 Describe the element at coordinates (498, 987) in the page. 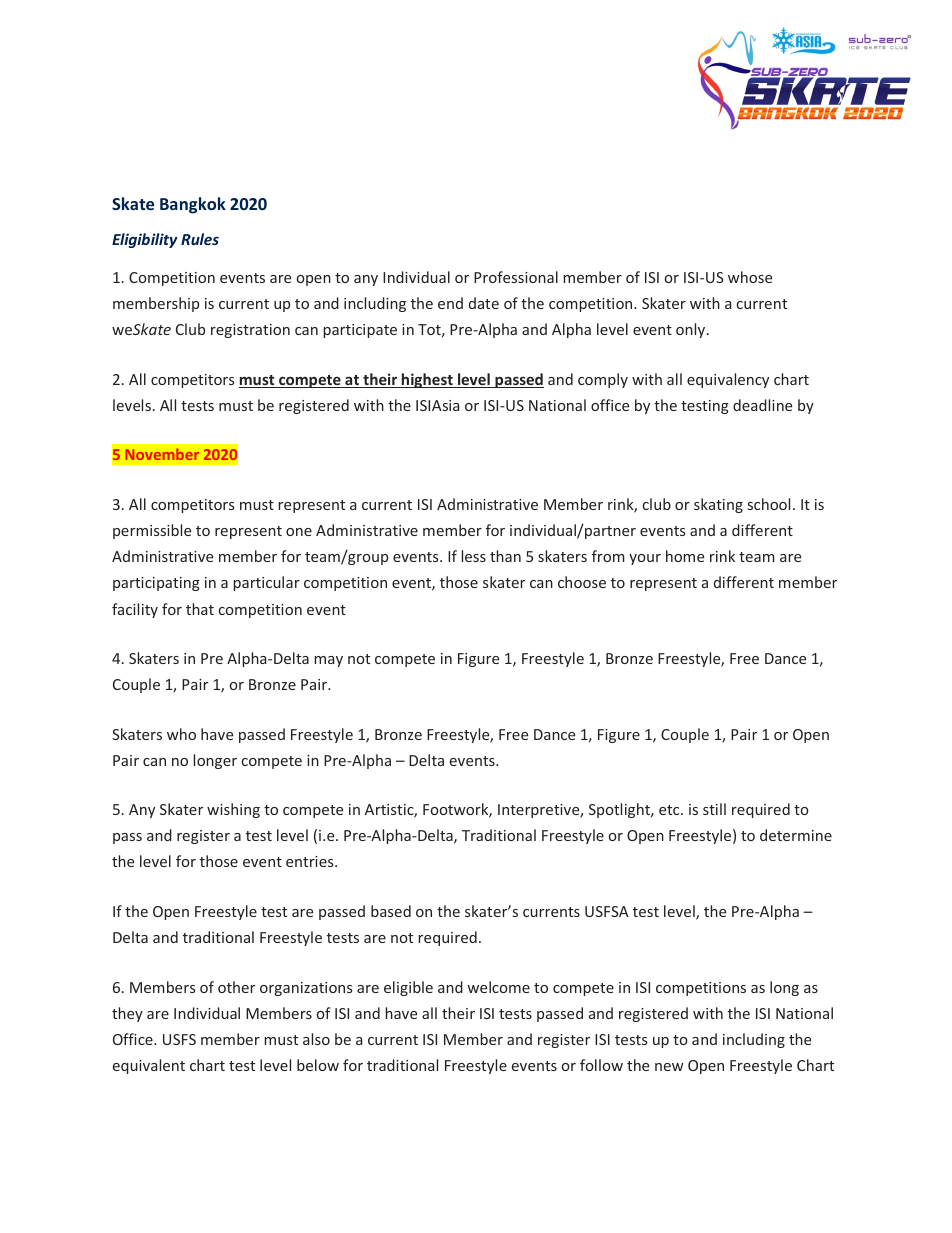

I see `welcome` at that location.
